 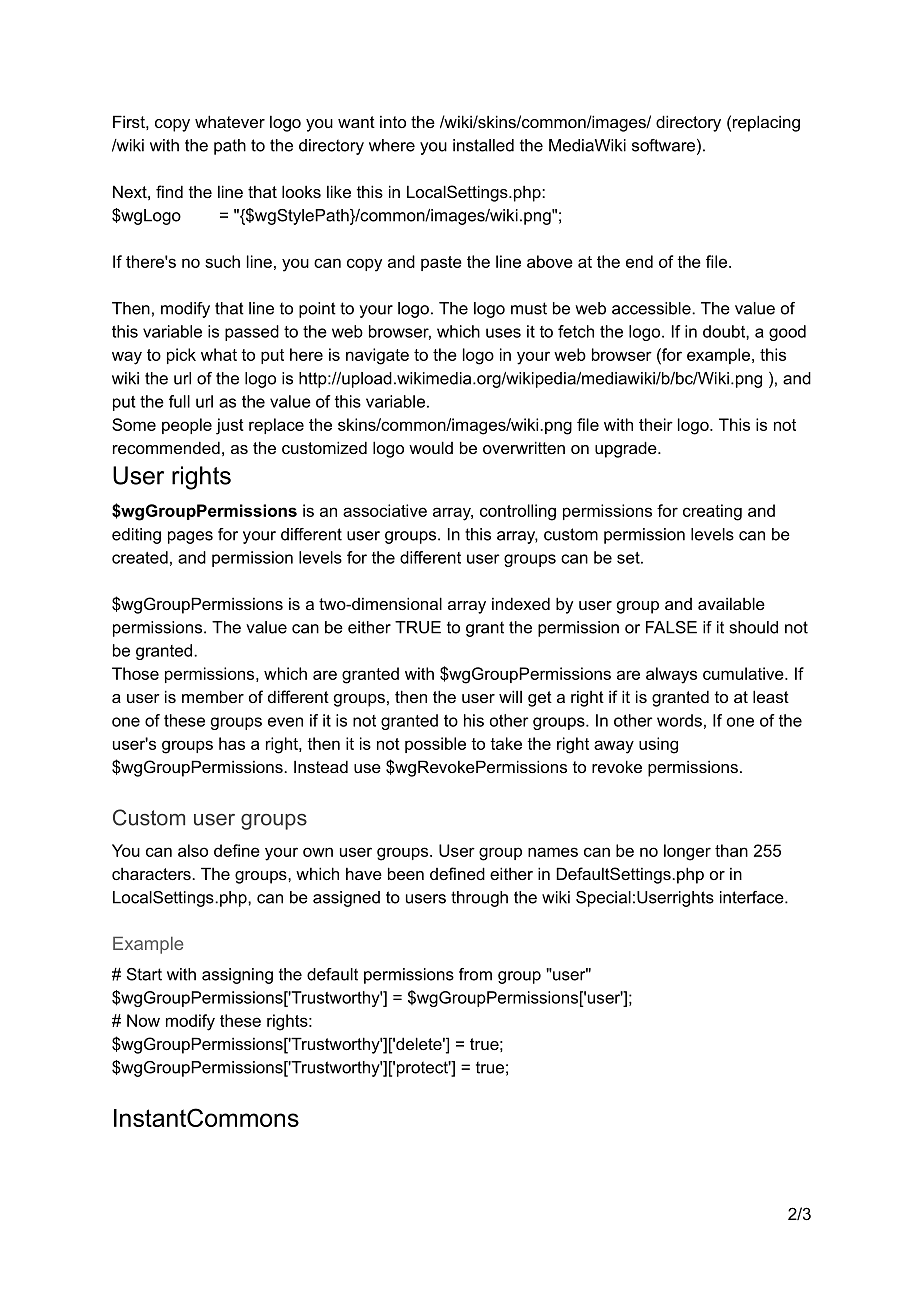 What do you see at coordinates (550, 261) in the screenshot?
I see `above` at bounding box center [550, 261].
